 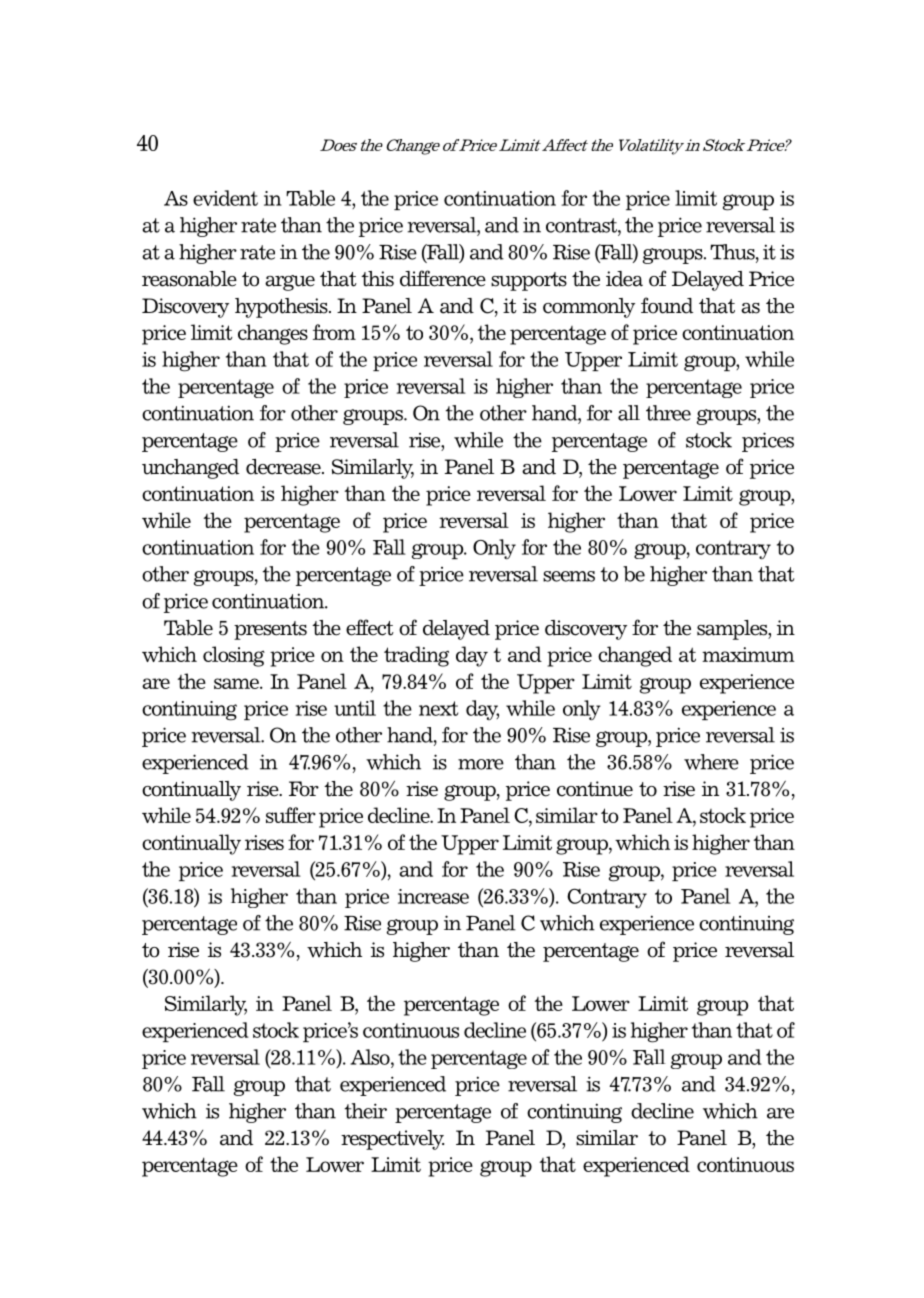 What do you see at coordinates (443, 278) in the screenshot?
I see `difference` at bounding box center [443, 278].
